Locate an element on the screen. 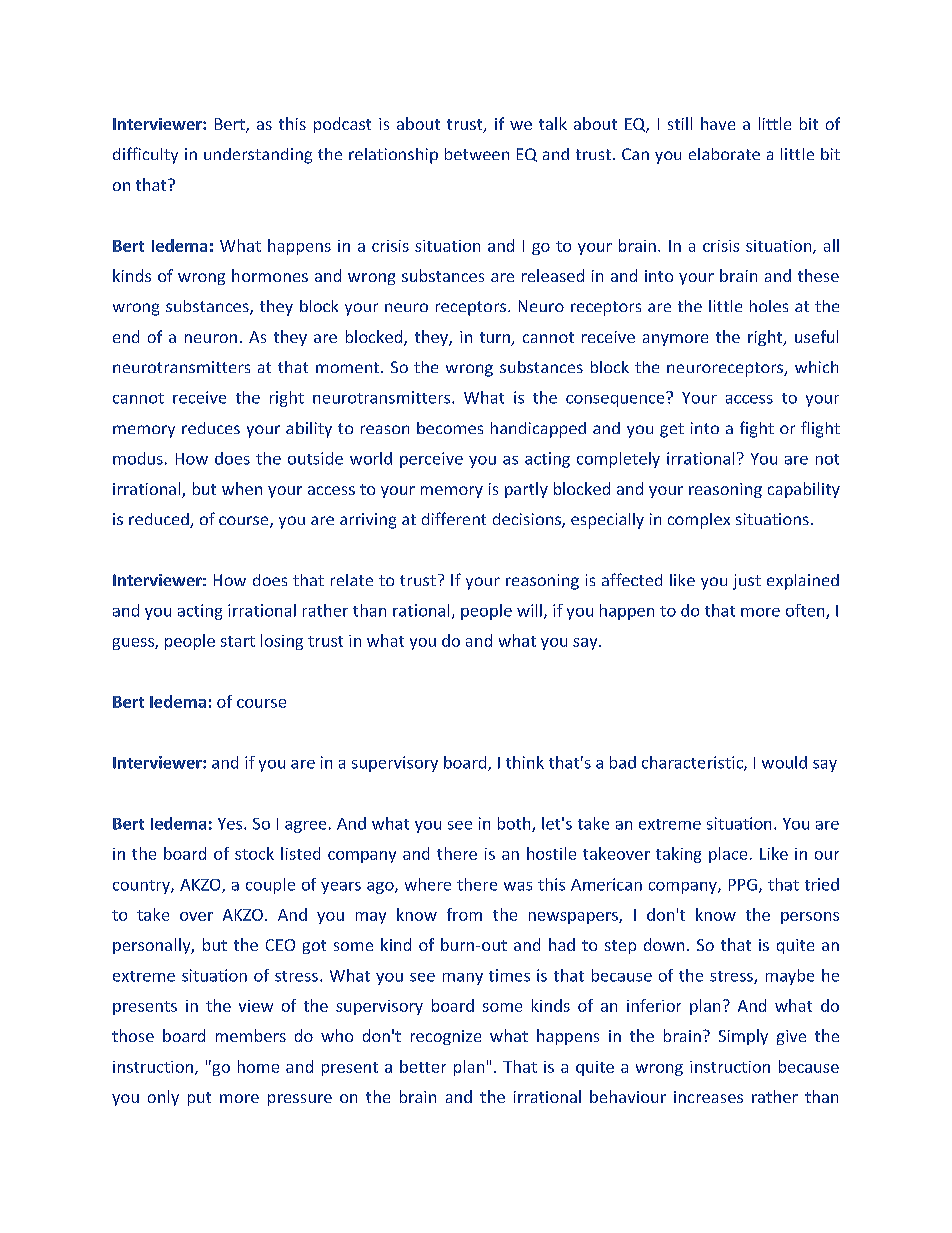  reduces is located at coordinates (211, 428).
